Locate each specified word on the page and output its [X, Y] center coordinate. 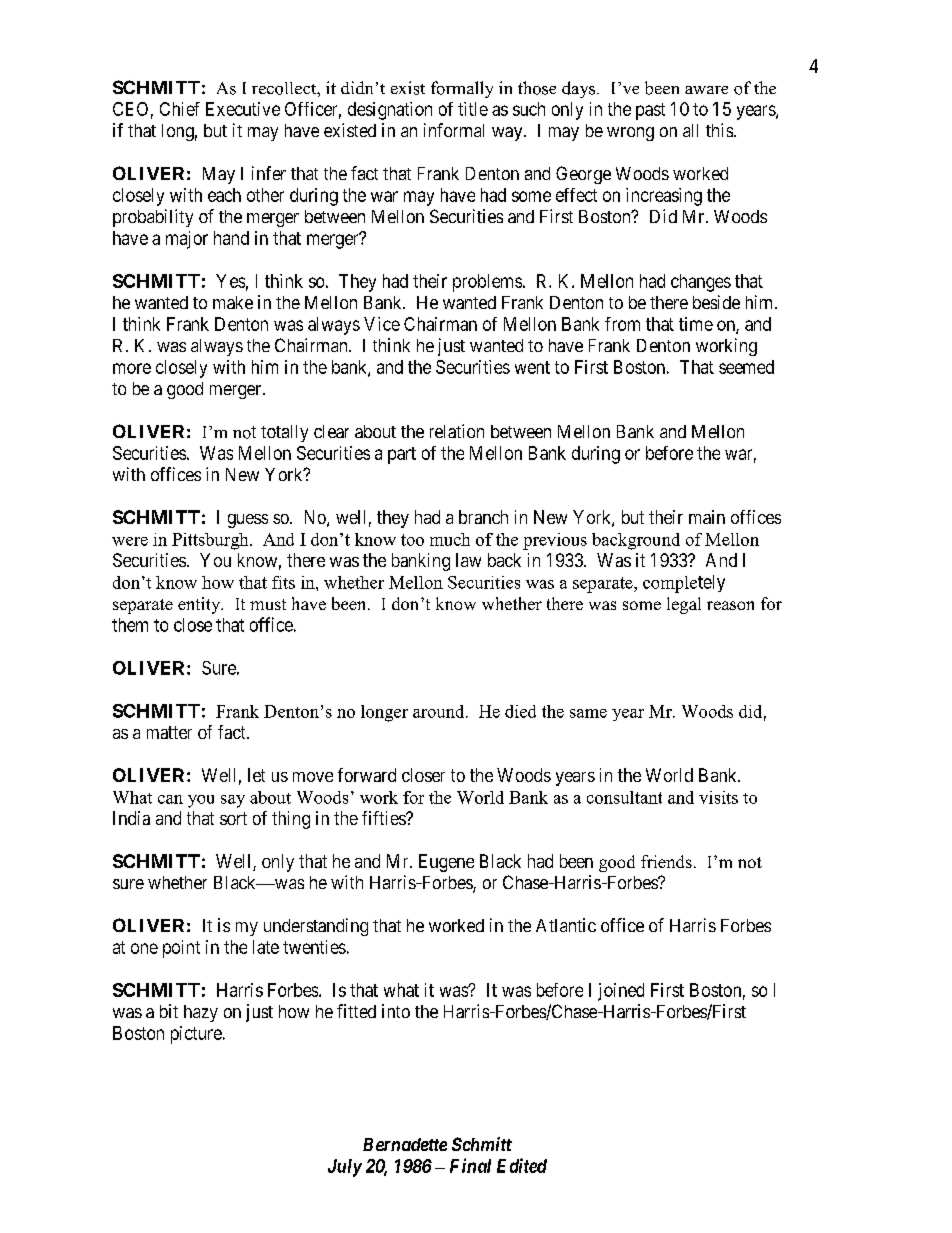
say [233, 801]
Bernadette [405, 1144]
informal [454, 130]
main [707, 517]
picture [196, 1035]
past [650, 111]
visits [718, 797]
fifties [384, 818]
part [402, 455]
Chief [180, 109]
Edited [522, 1165]
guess [248, 521]
